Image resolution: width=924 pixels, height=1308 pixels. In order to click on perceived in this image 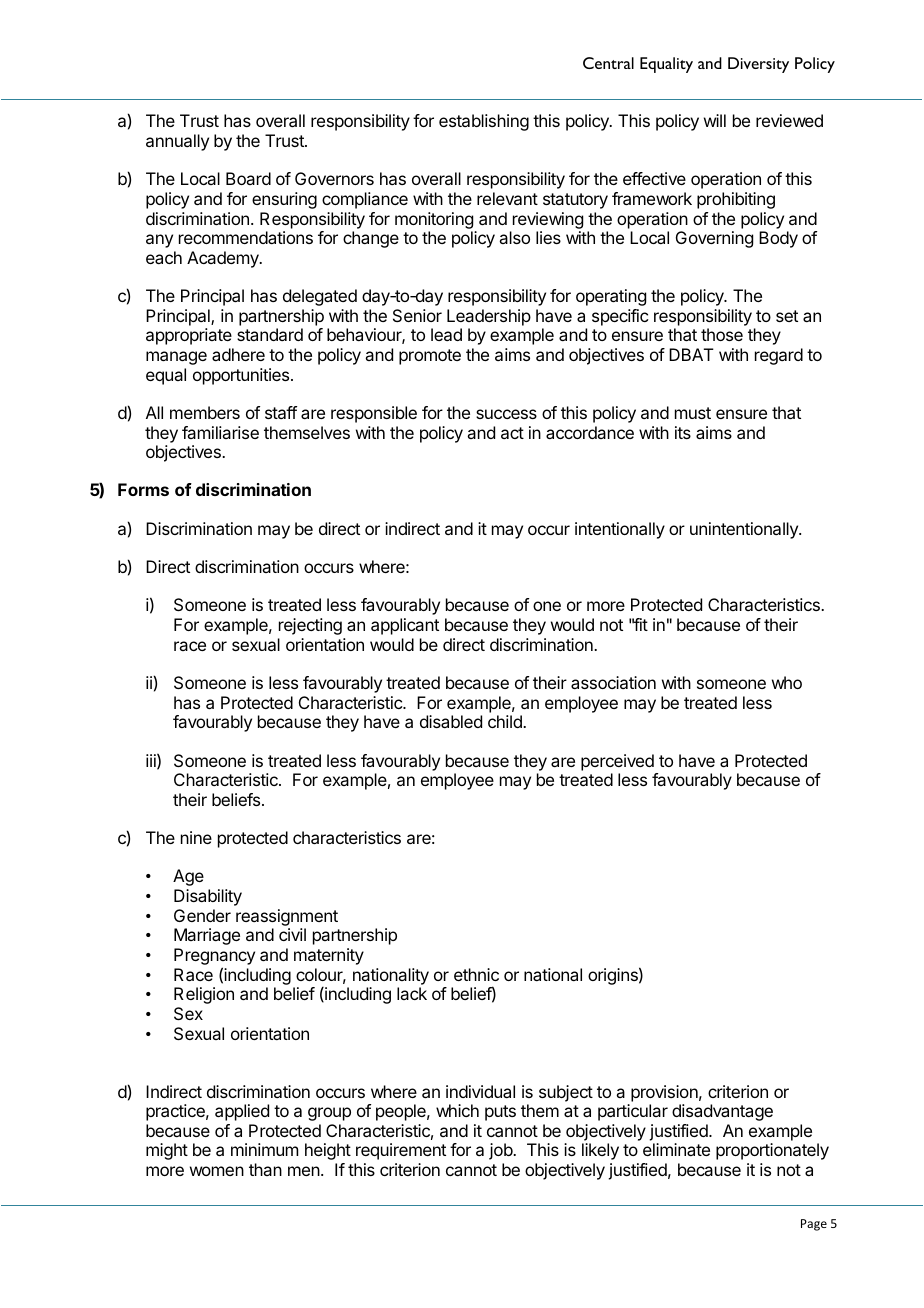, I will do `click(617, 762)`.
